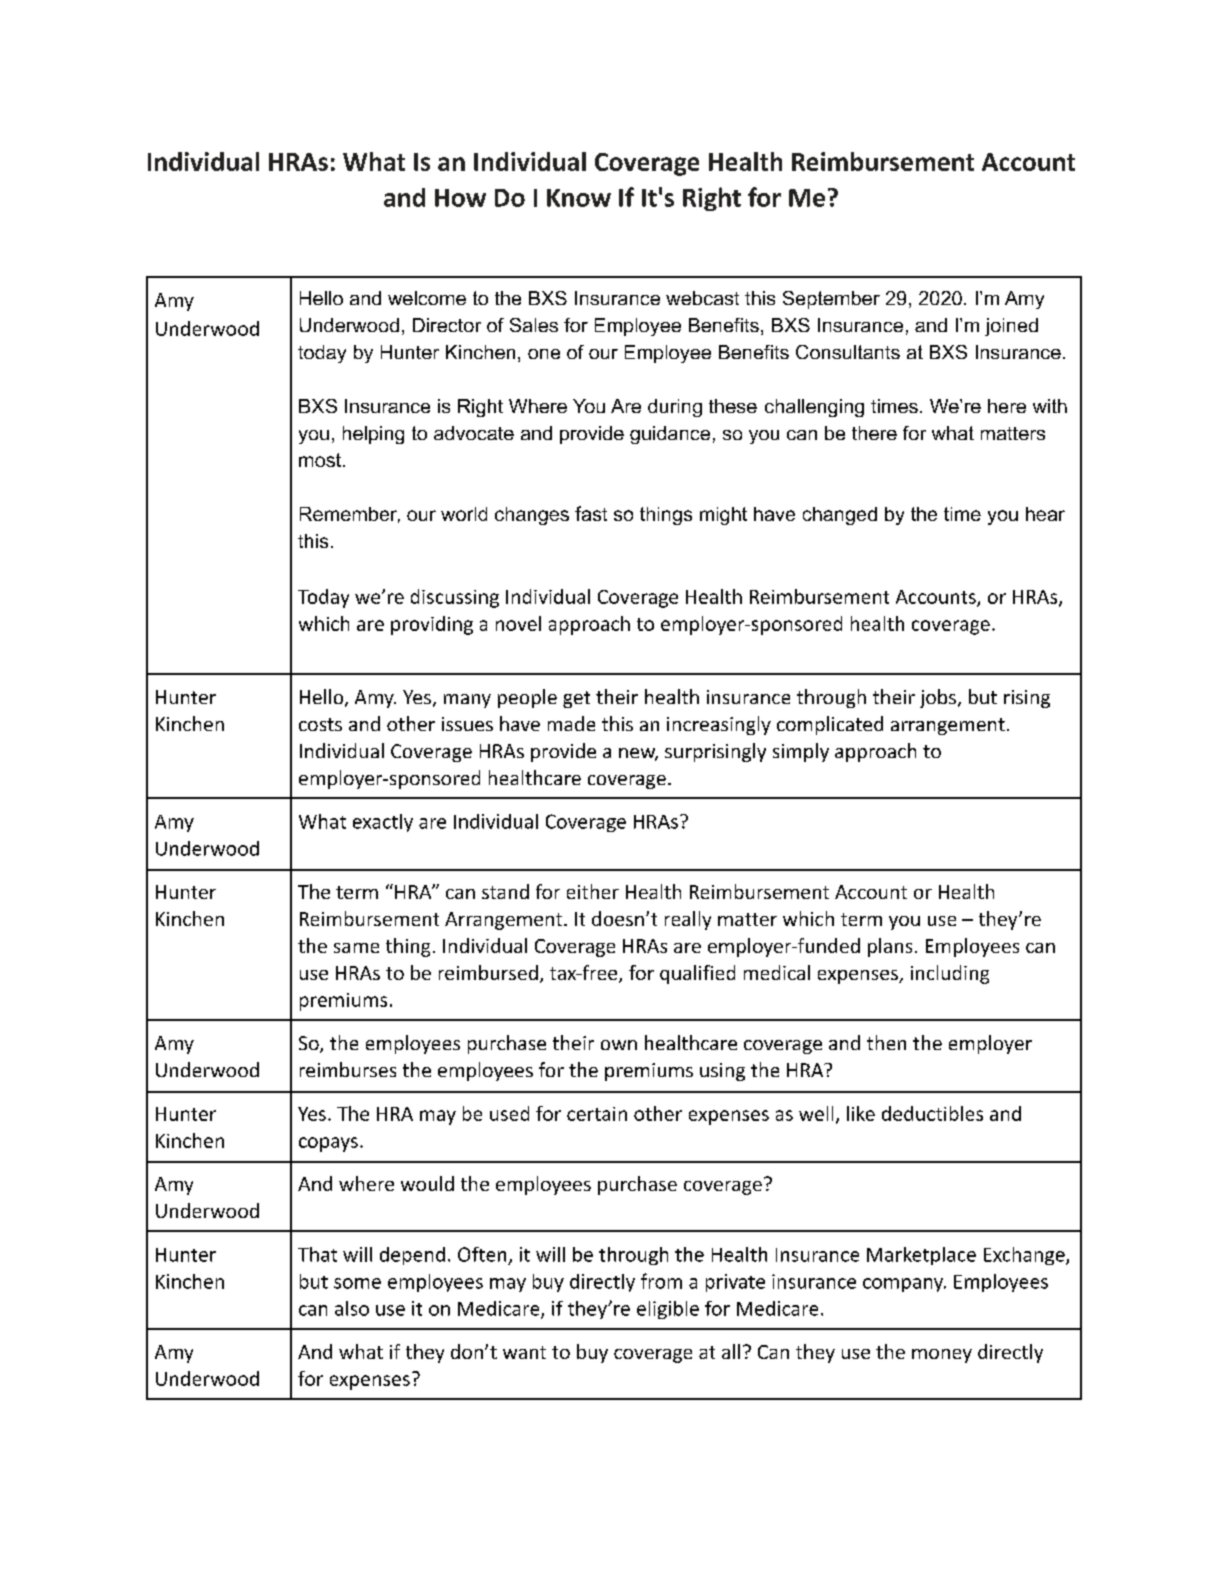 The width and height of the document is (1222, 1582). I want to click on eligible, so click(668, 1310).
